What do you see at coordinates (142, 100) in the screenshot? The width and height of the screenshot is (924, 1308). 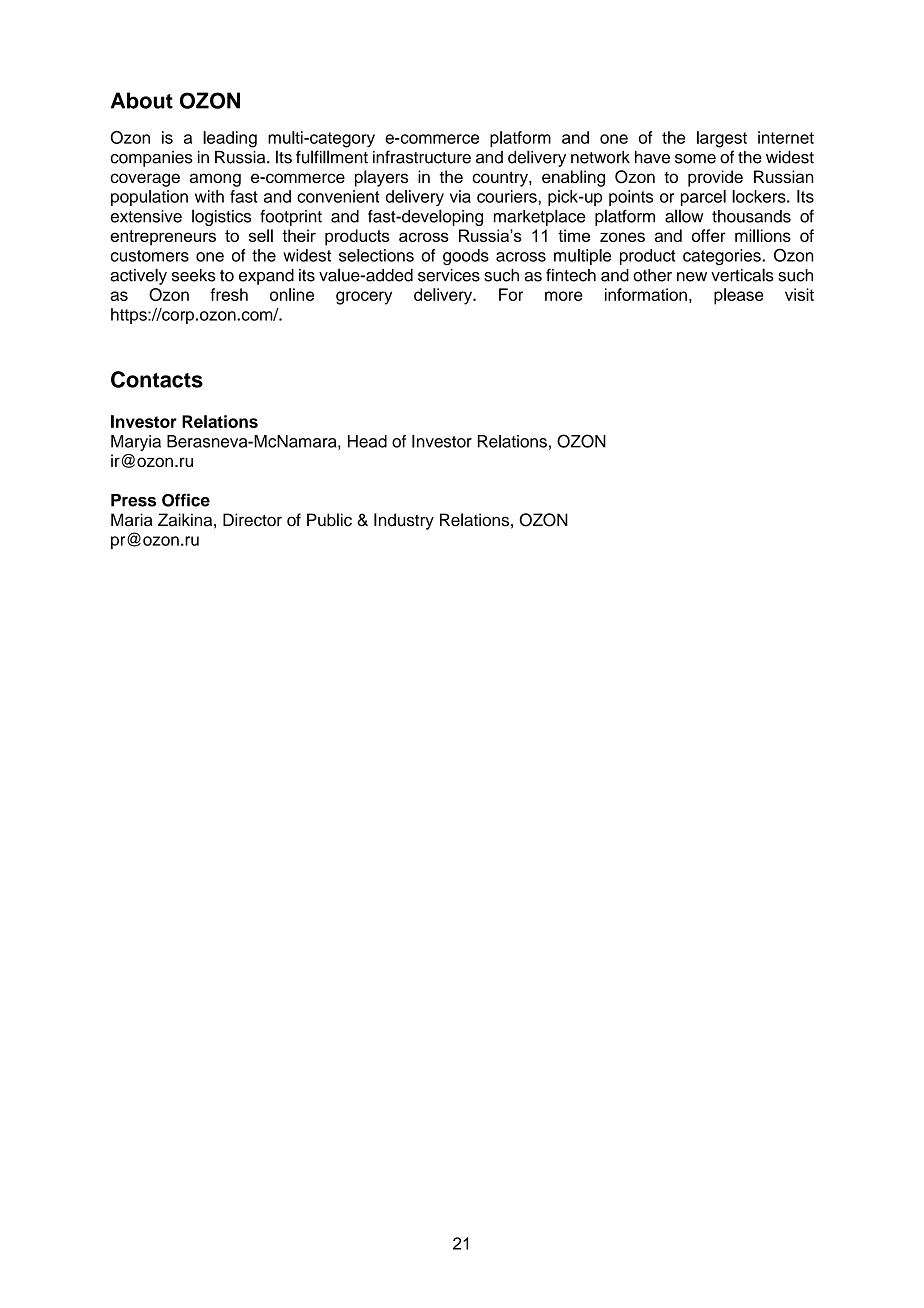 I see `About` at bounding box center [142, 100].
